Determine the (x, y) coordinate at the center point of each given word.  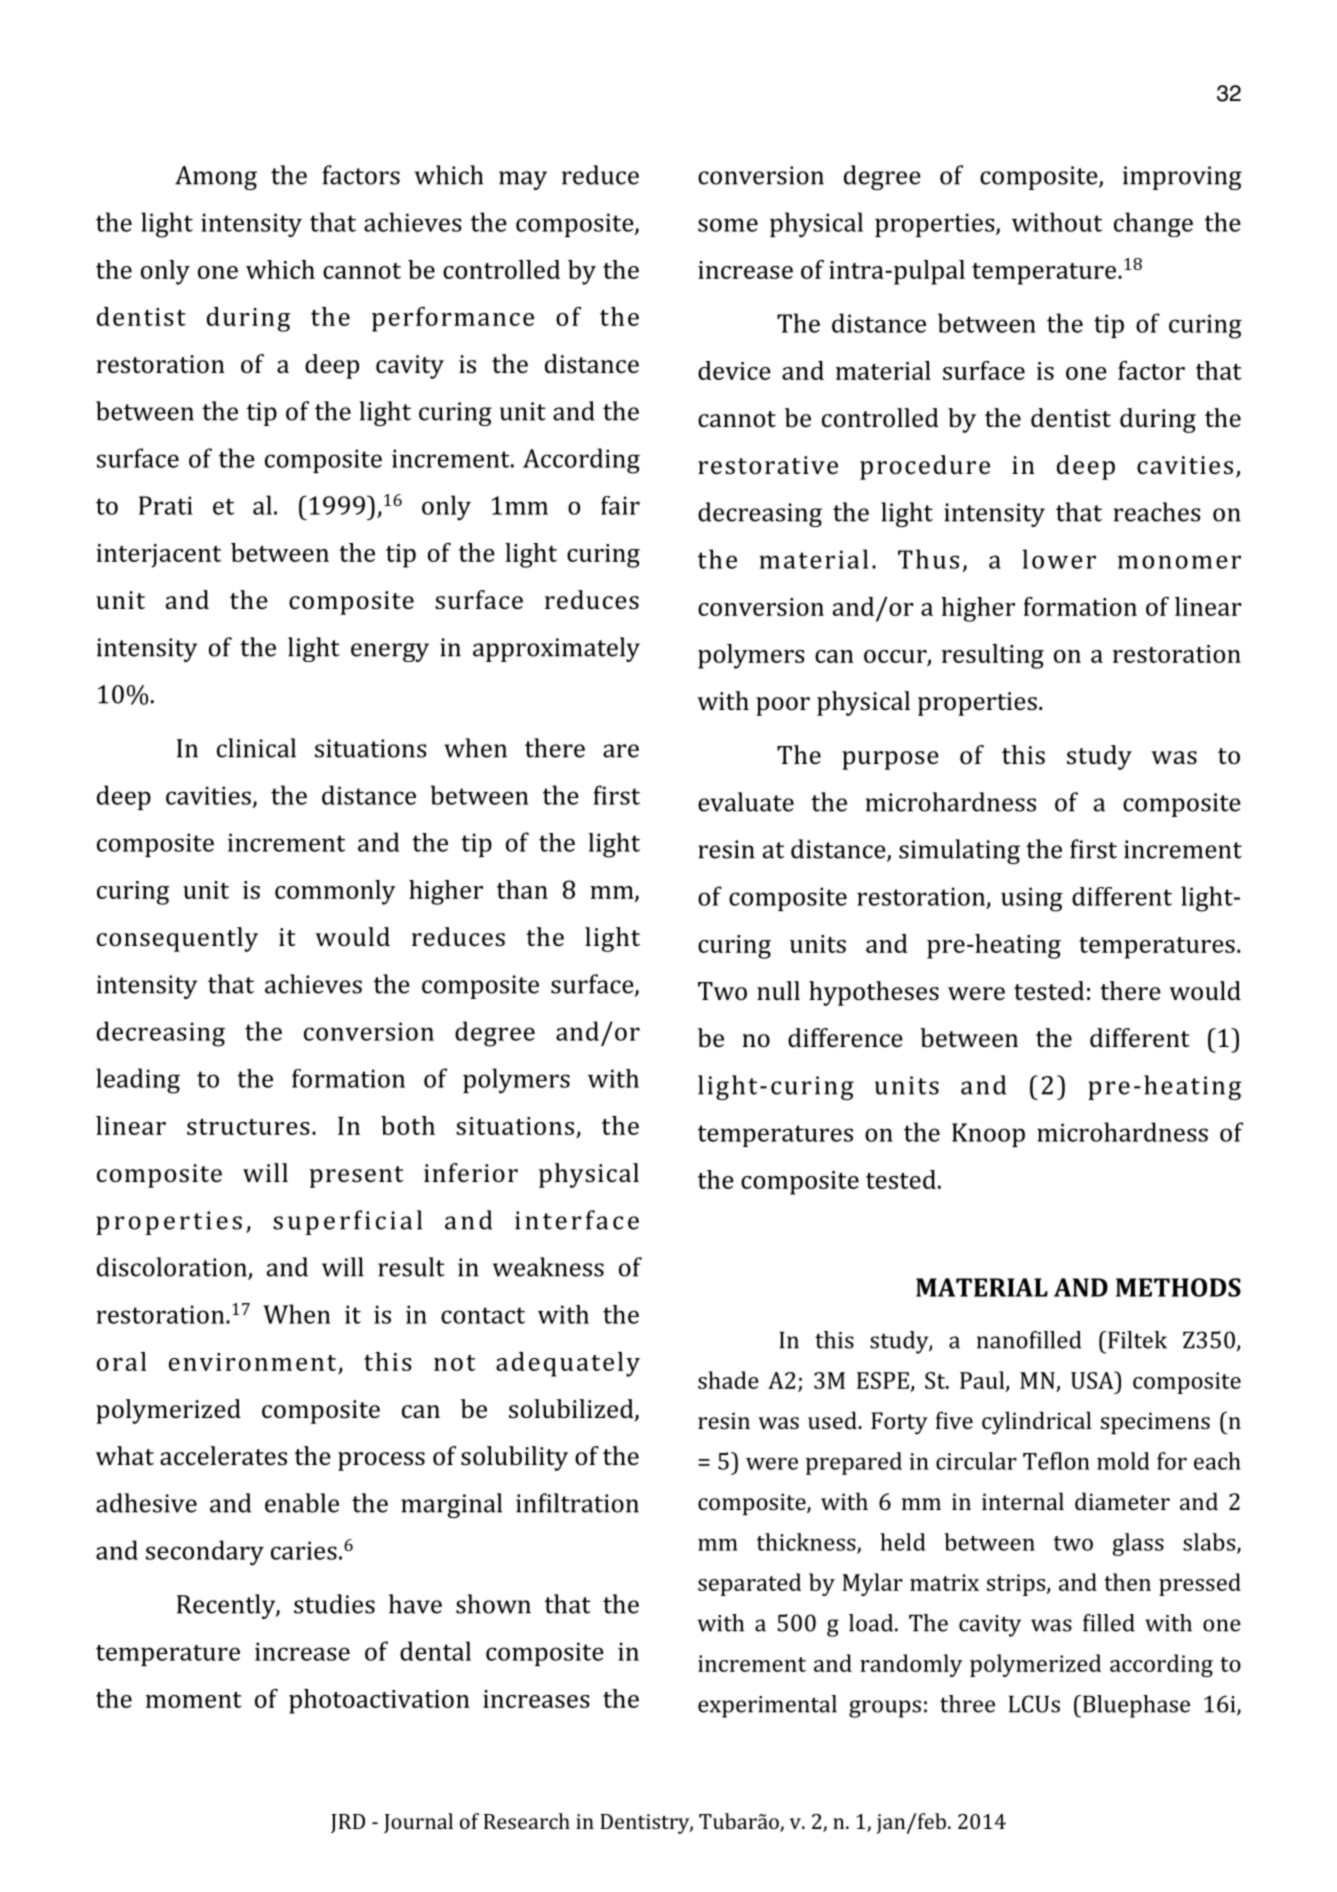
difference (845, 1037)
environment (252, 1362)
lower (1059, 559)
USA (1093, 1380)
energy (390, 652)
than (522, 889)
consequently (177, 939)
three (967, 1704)
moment (194, 1700)
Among (216, 178)
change (1153, 224)
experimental (767, 1706)
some (728, 225)
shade (728, 1380)
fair (620, 505)
